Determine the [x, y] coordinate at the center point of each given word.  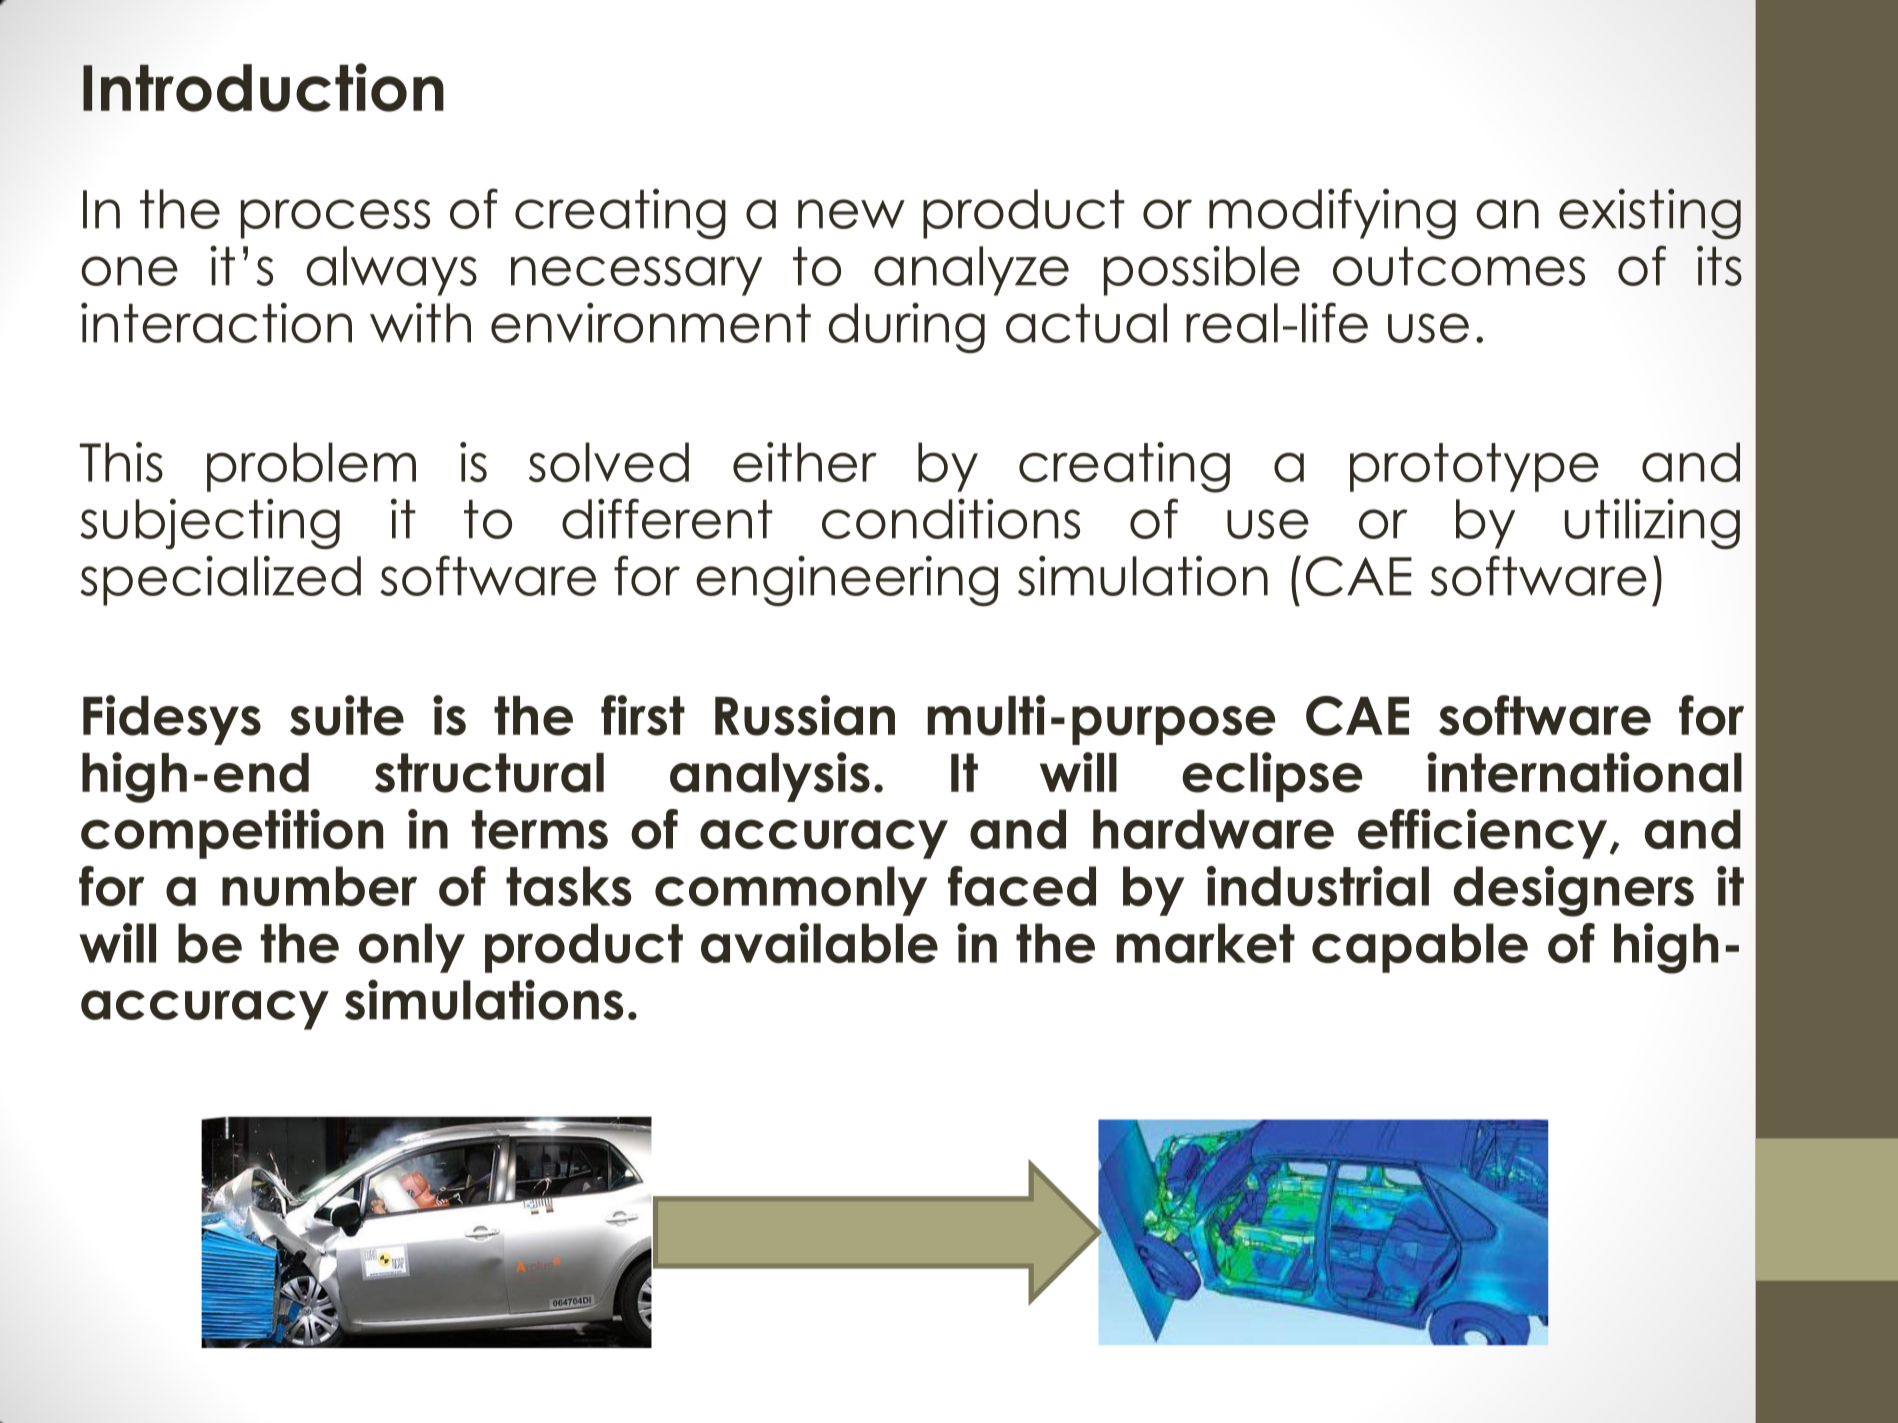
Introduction [263, 87]
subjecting [210, 523]
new [851, 214]
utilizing [1652, 524]
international [1584, 772]
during [907, 327]
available [819, 943]
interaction [216, 322]
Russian [805, 715]
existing [1650, 214]
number [319, 886]
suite [347, 715]
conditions [951, 518]
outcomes [1459, 266]
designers [1574, 891]
